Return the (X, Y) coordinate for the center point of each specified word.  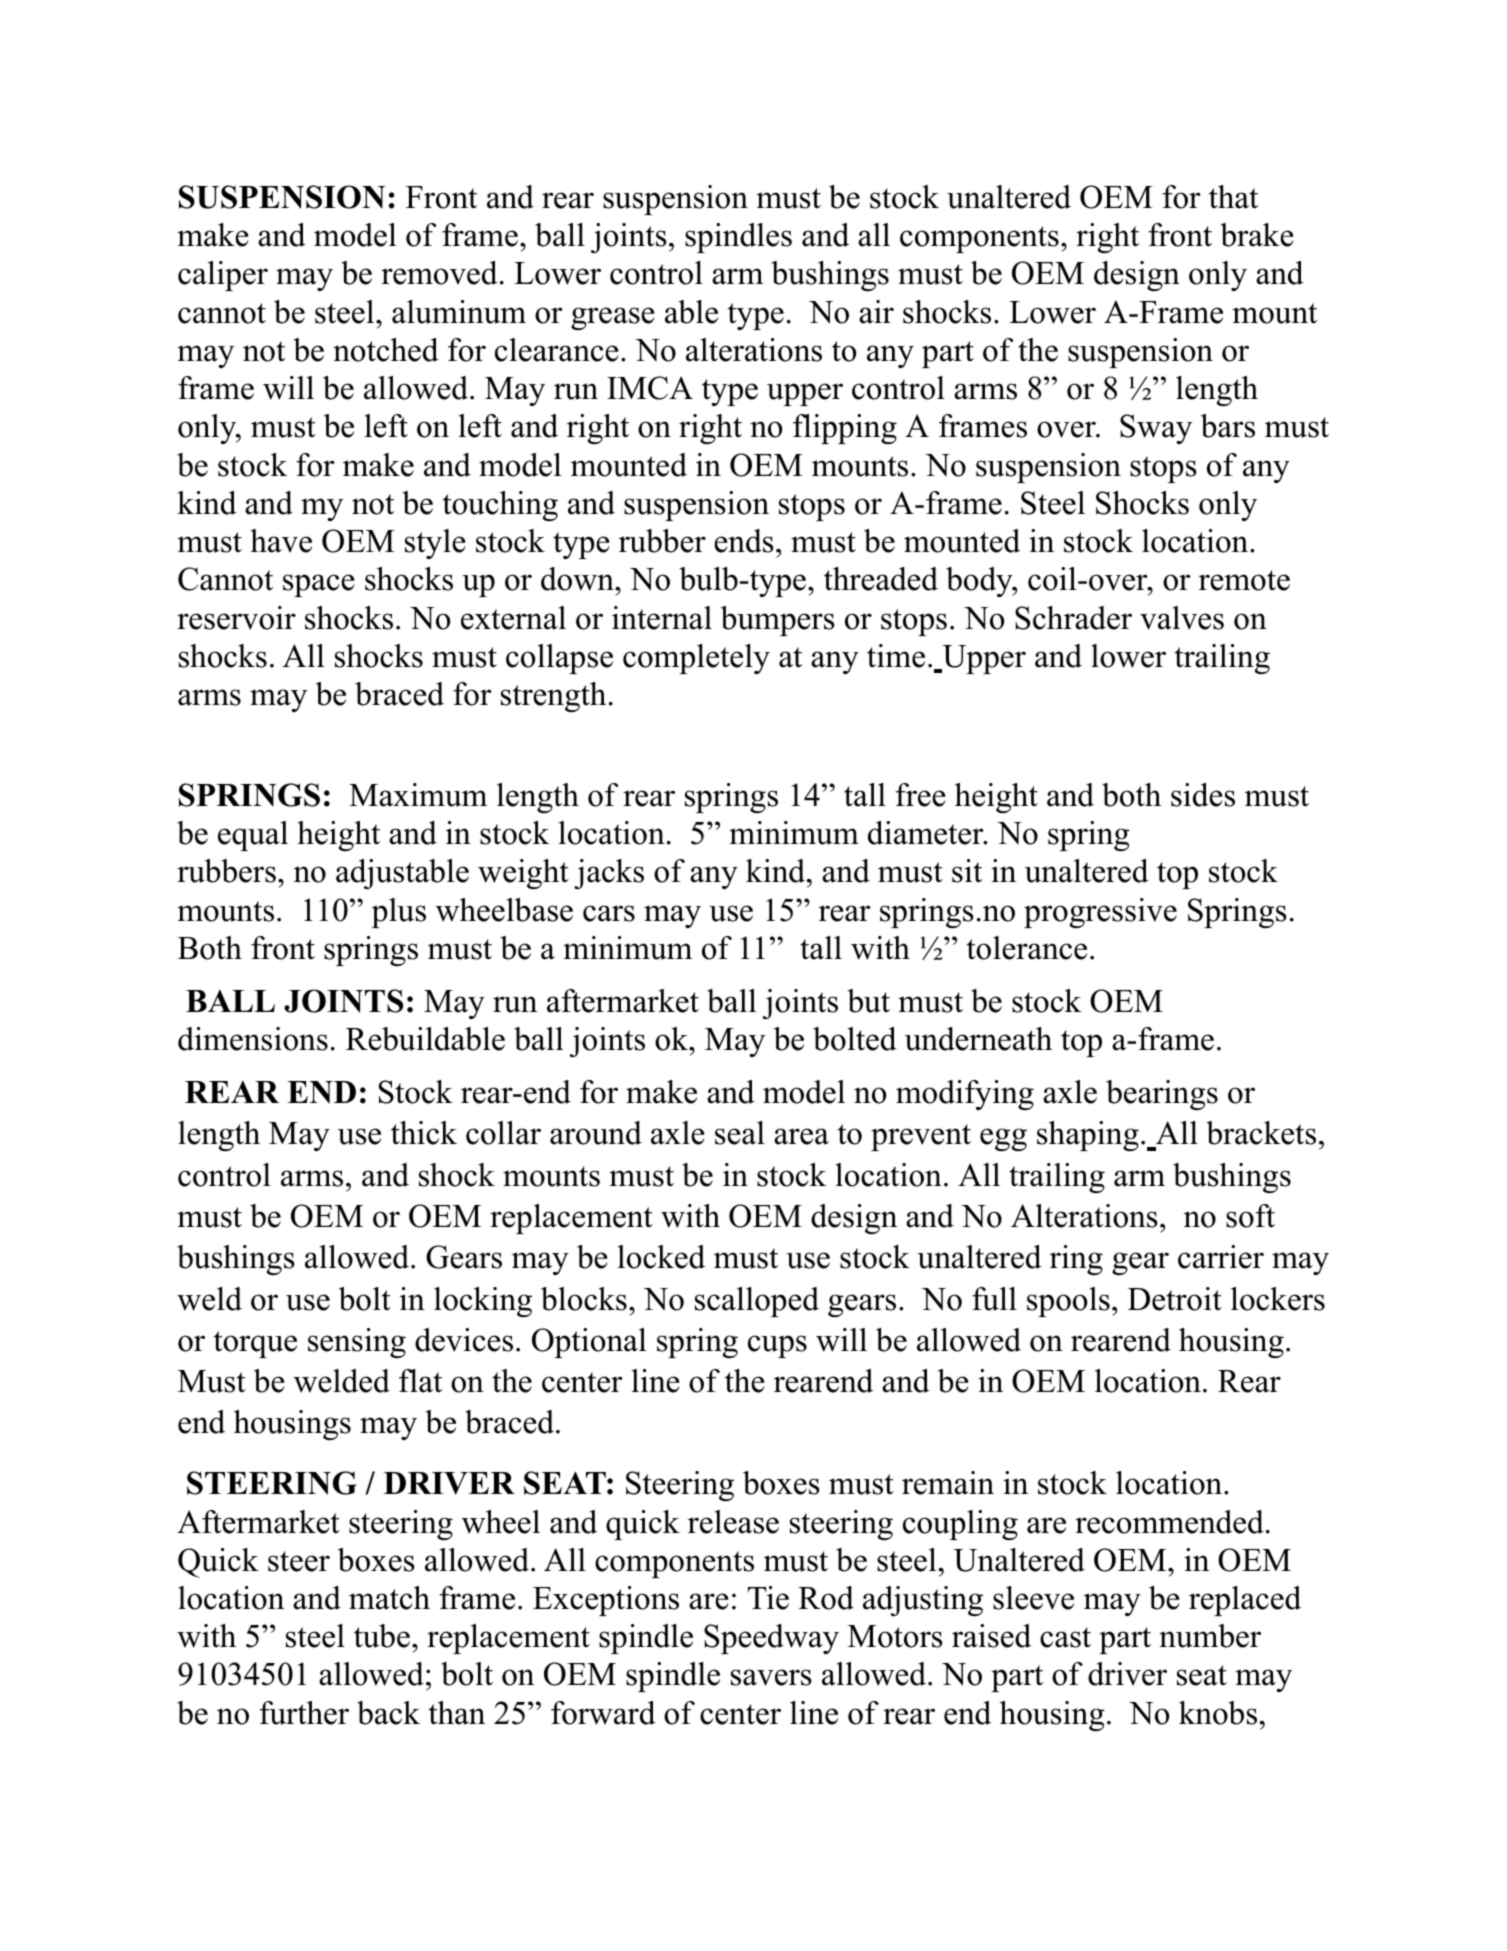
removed (439, 273)
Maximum (418, 795)
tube (382, 1636)
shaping (1088, 1136)
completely (696, 659)
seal (740, 1133)
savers (771, 1677)
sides (1203, 795)
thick (424, 1133)
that (1233, 197)
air (876, 312)
